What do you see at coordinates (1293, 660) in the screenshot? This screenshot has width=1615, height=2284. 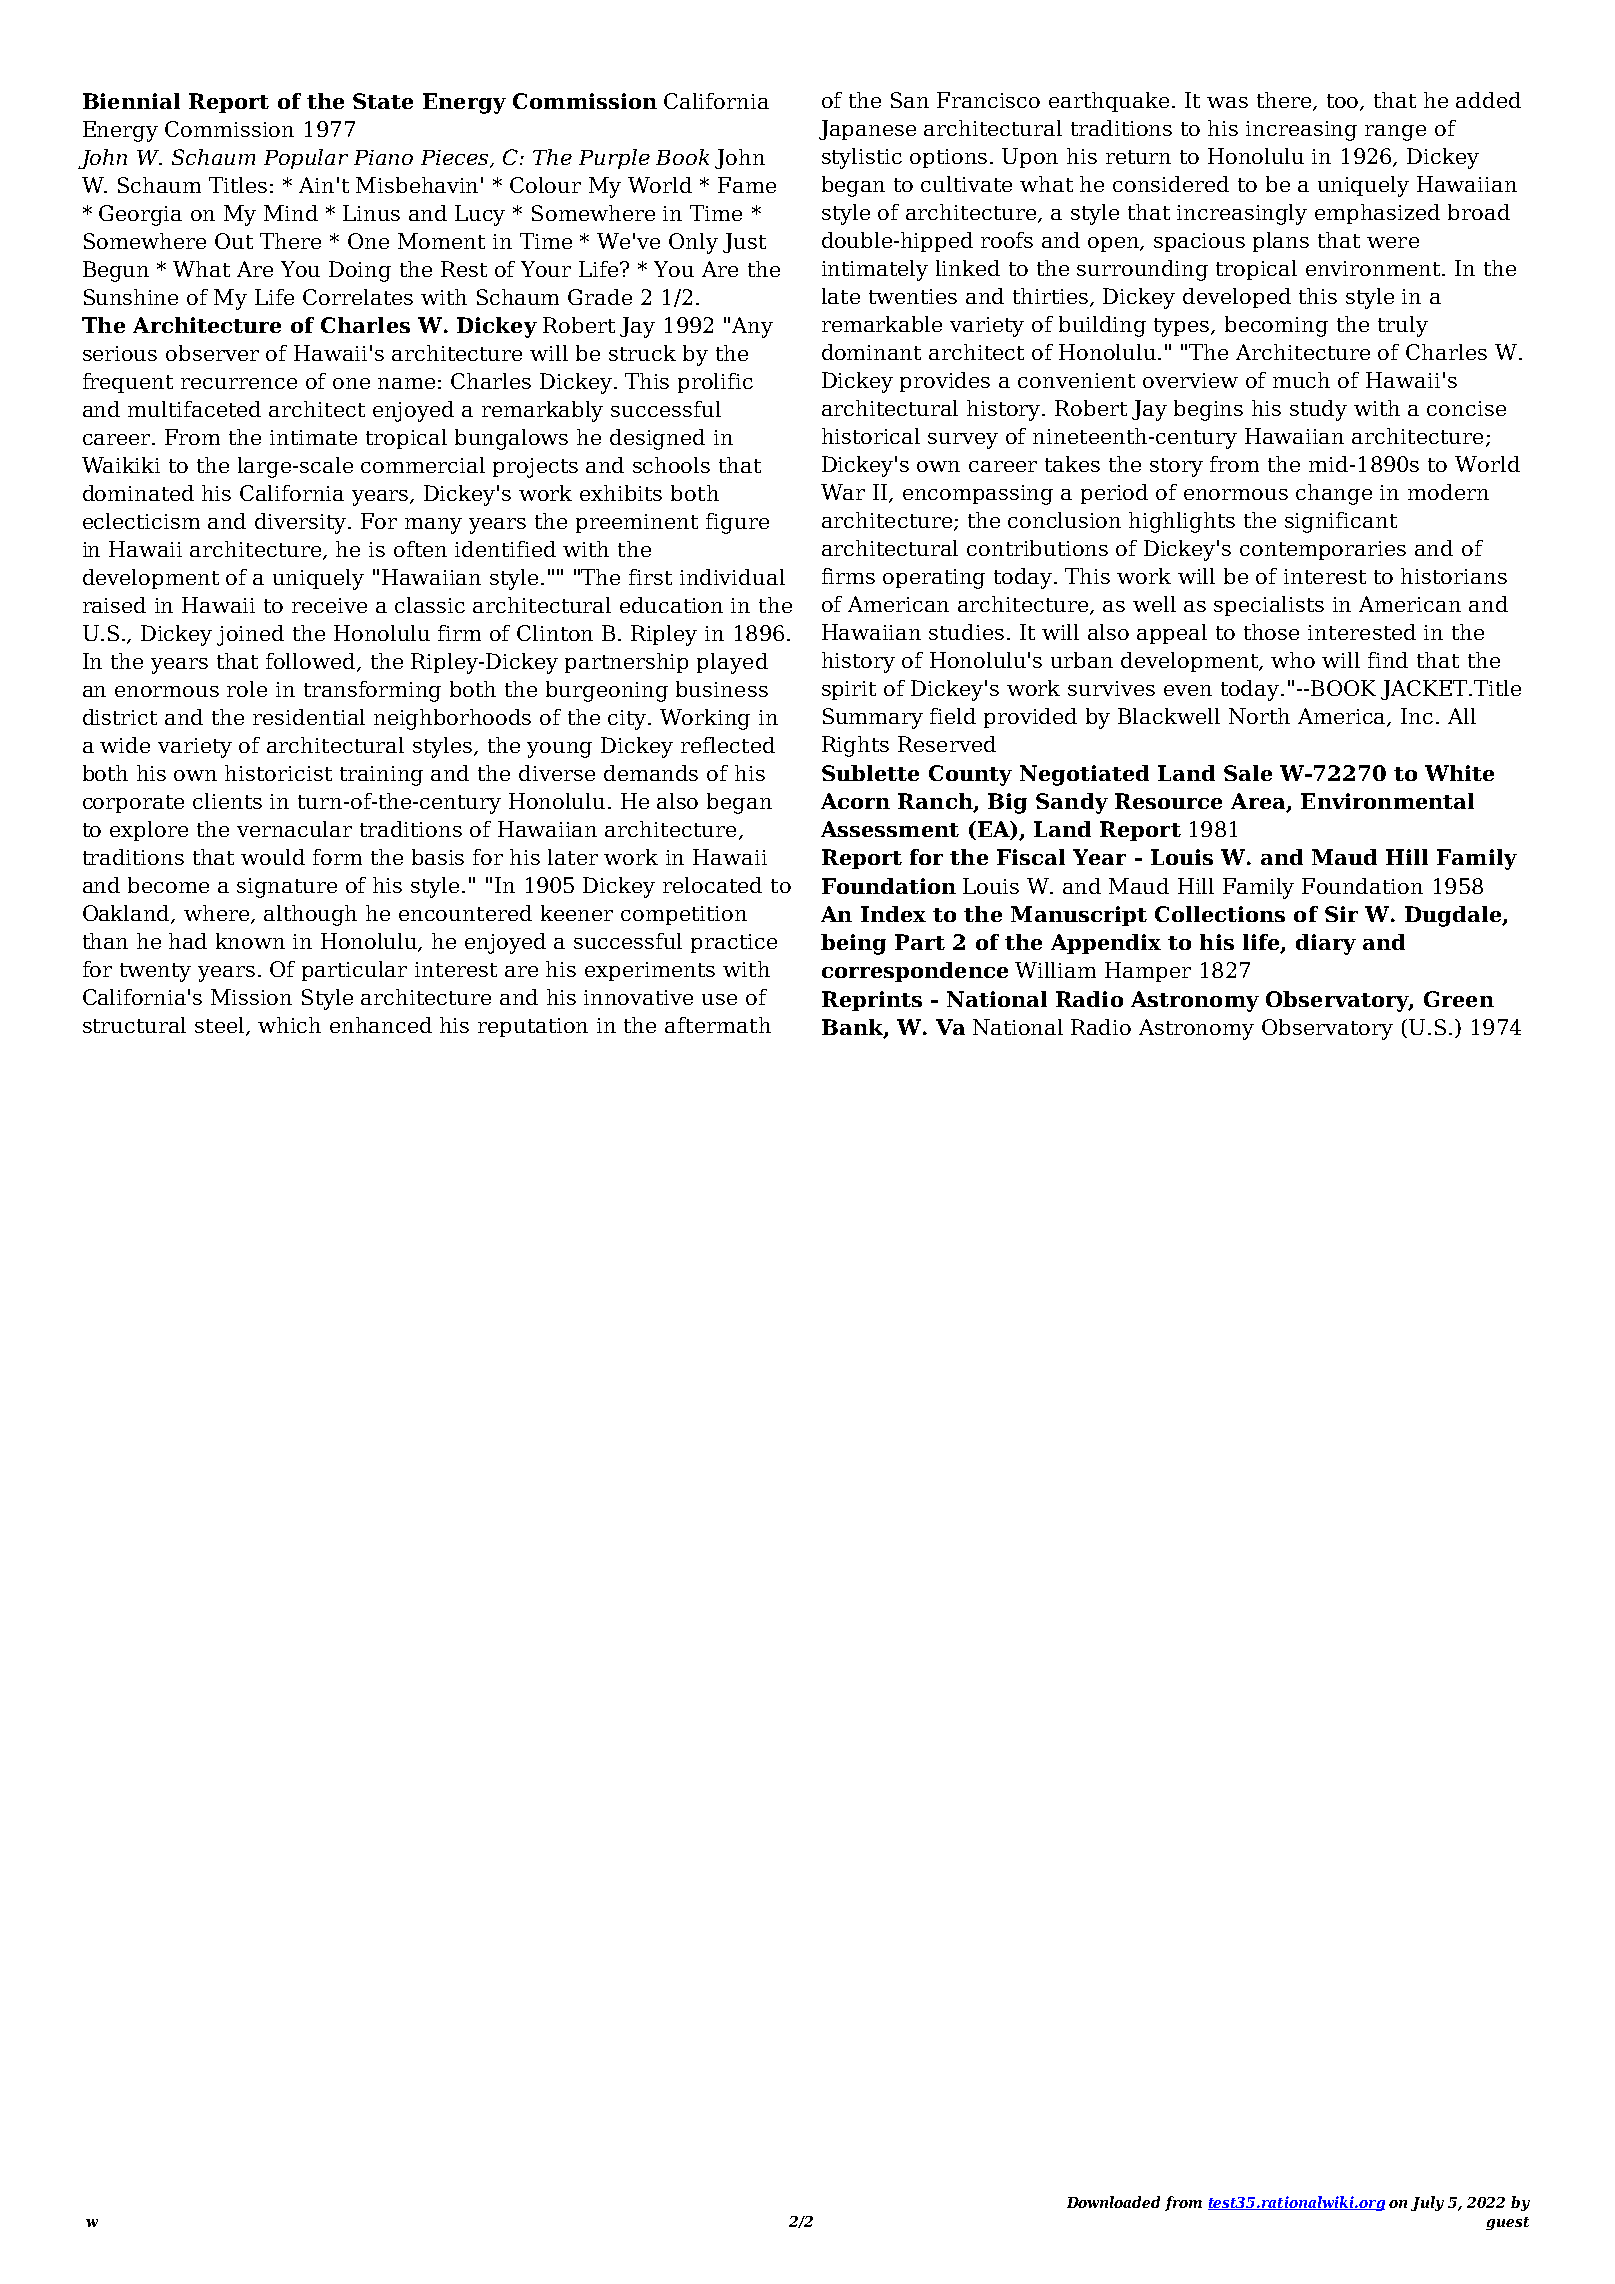 I see `who` at bounding box center [1293, 660].
